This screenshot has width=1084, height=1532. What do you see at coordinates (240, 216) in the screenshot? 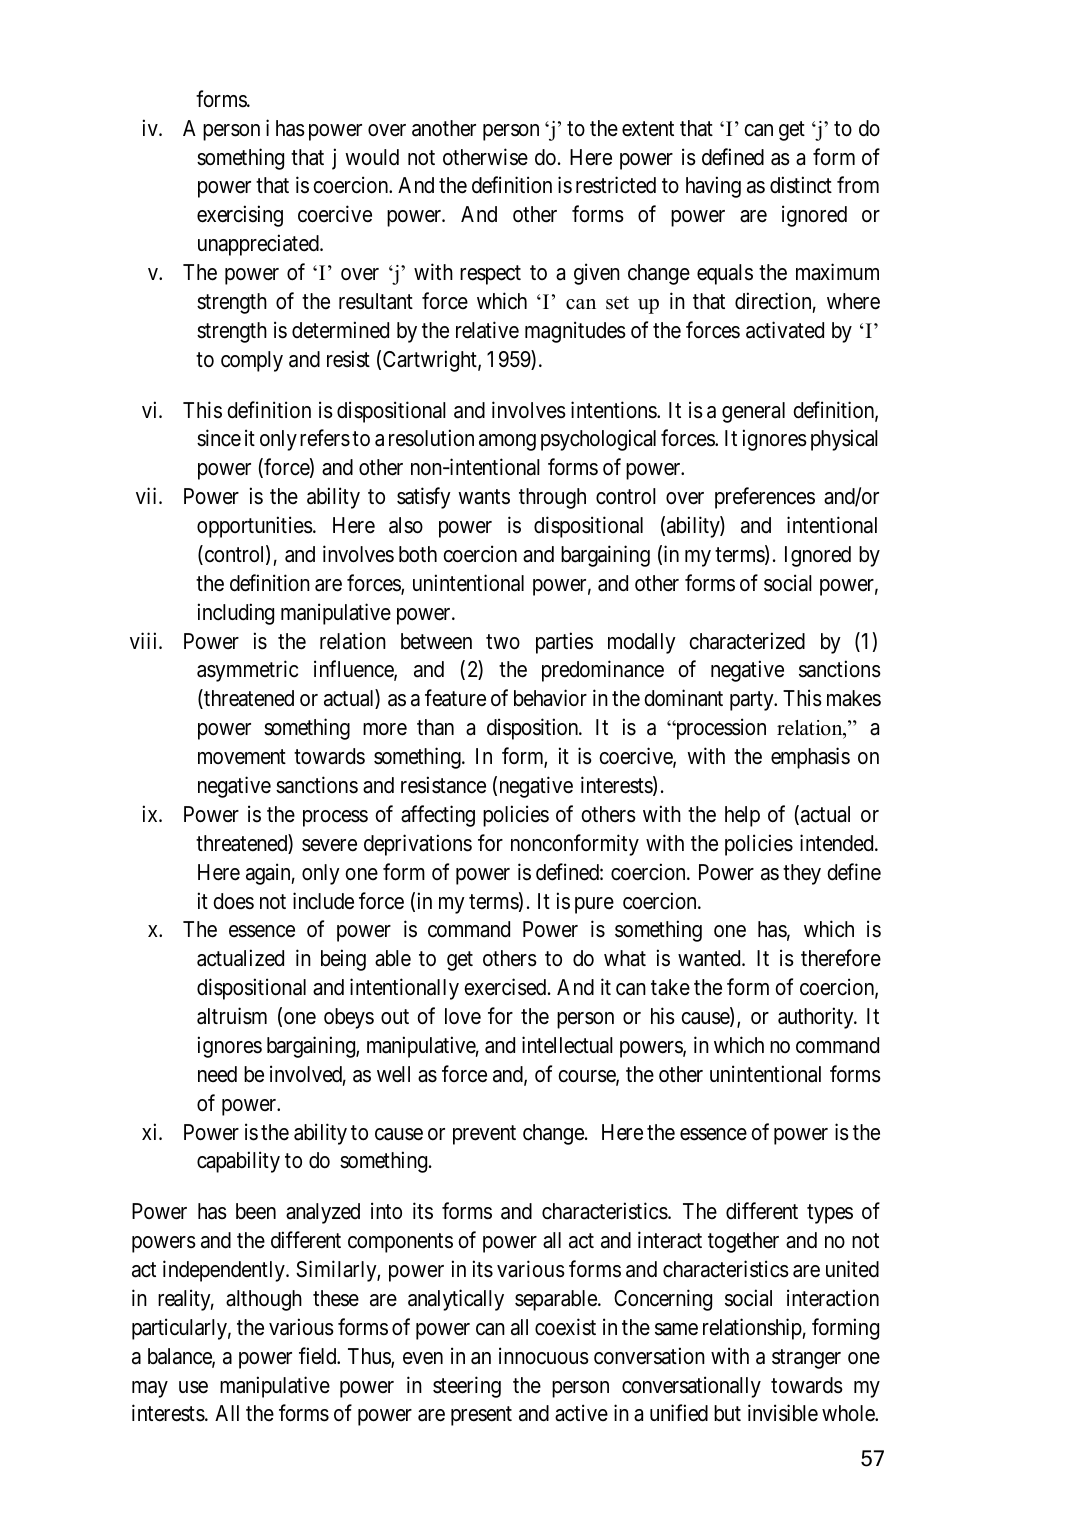
I see `exercising` at bounding box center [240, 216].
